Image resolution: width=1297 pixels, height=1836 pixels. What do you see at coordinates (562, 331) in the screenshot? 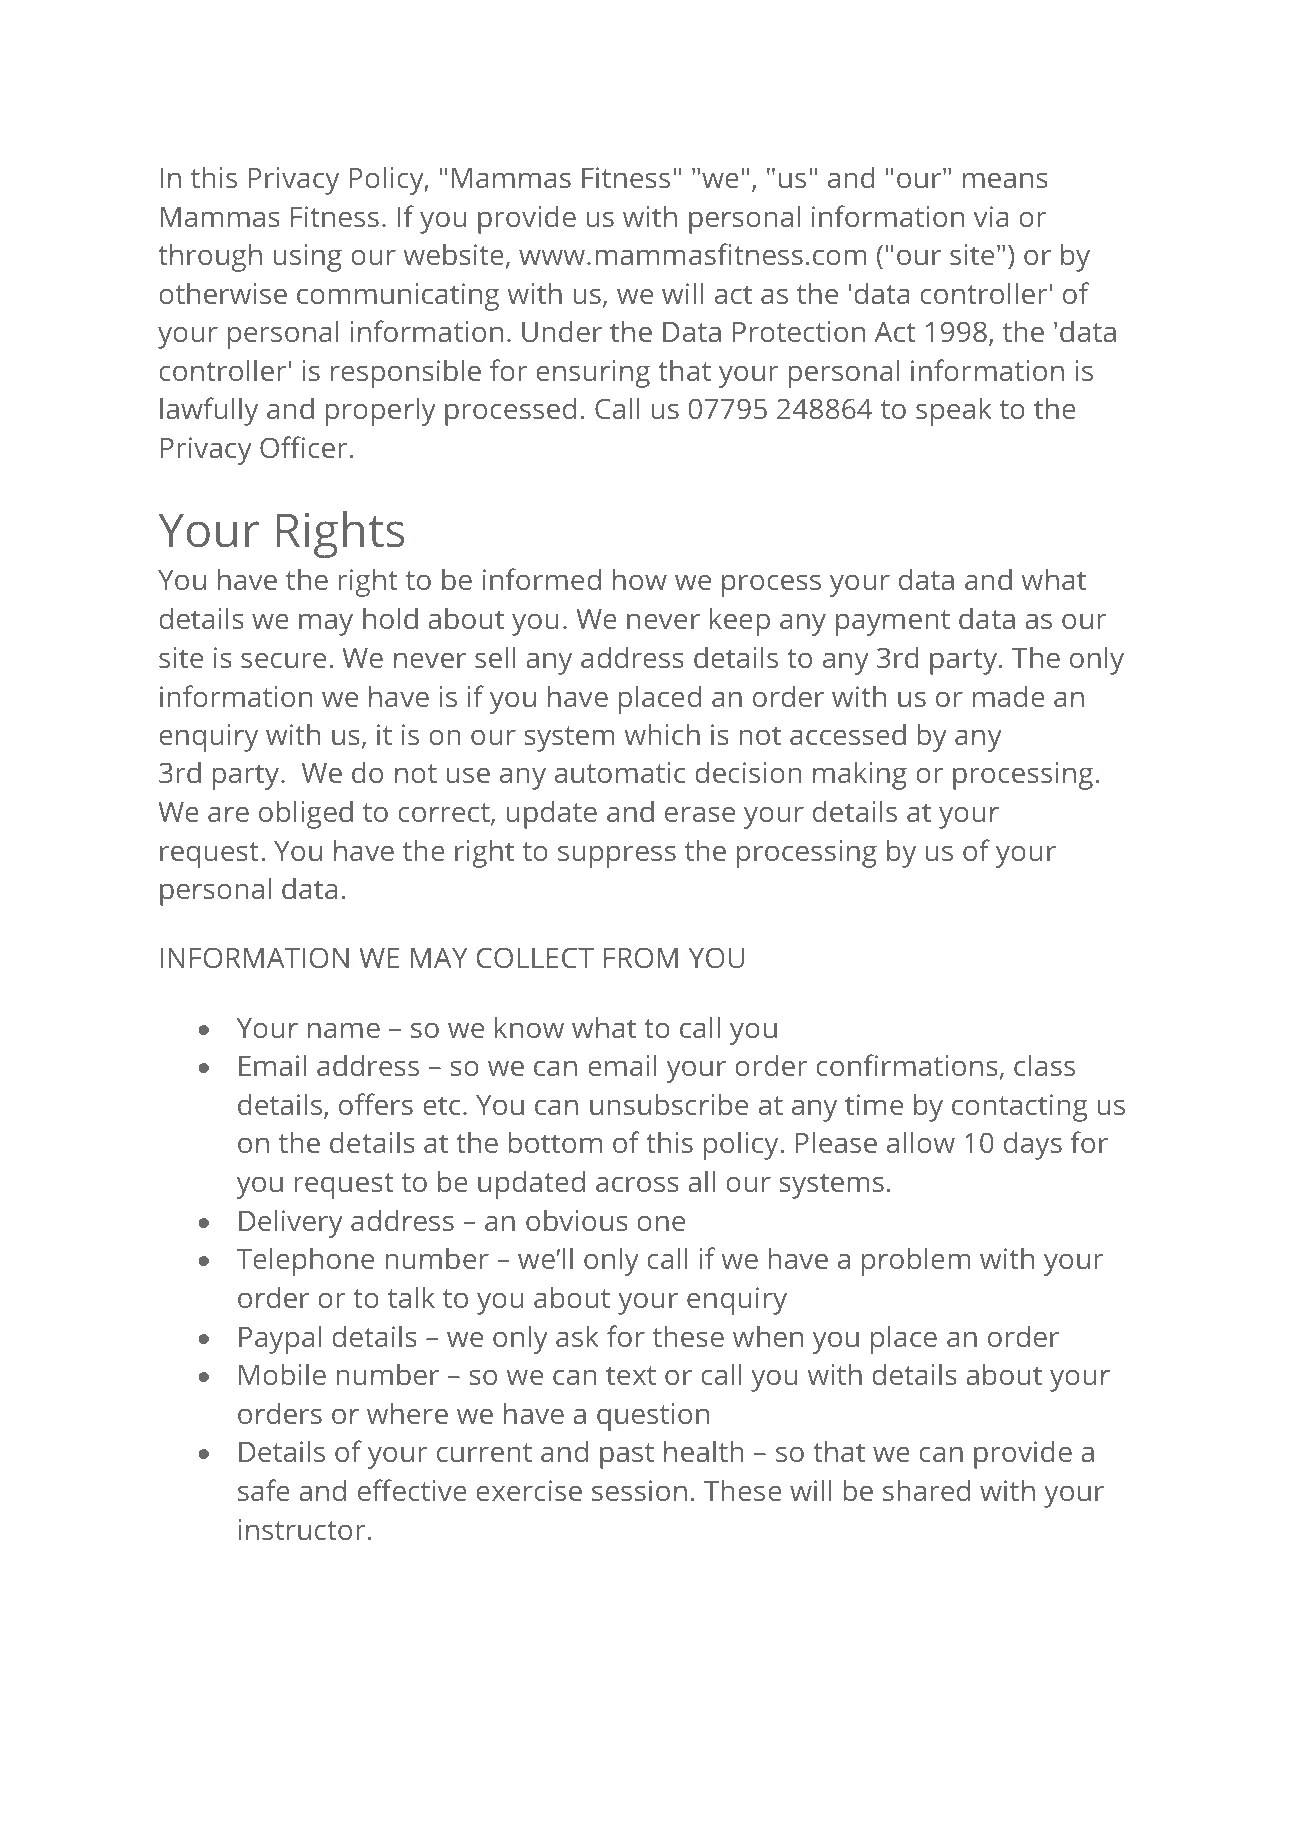
I see `Under` at bounding box center [562, 331].
